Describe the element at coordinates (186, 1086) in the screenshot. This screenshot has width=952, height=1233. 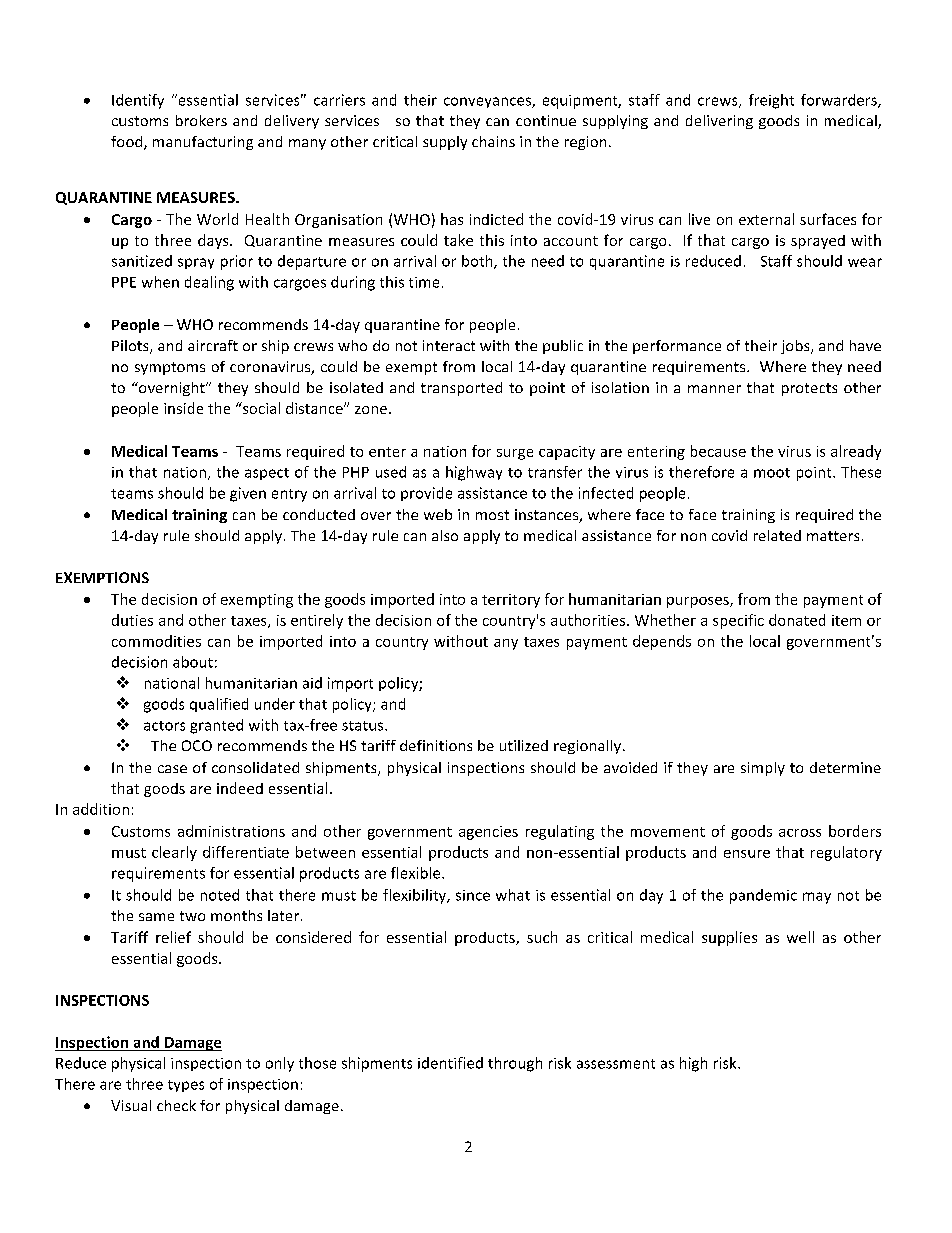
I see `types` at that location.
